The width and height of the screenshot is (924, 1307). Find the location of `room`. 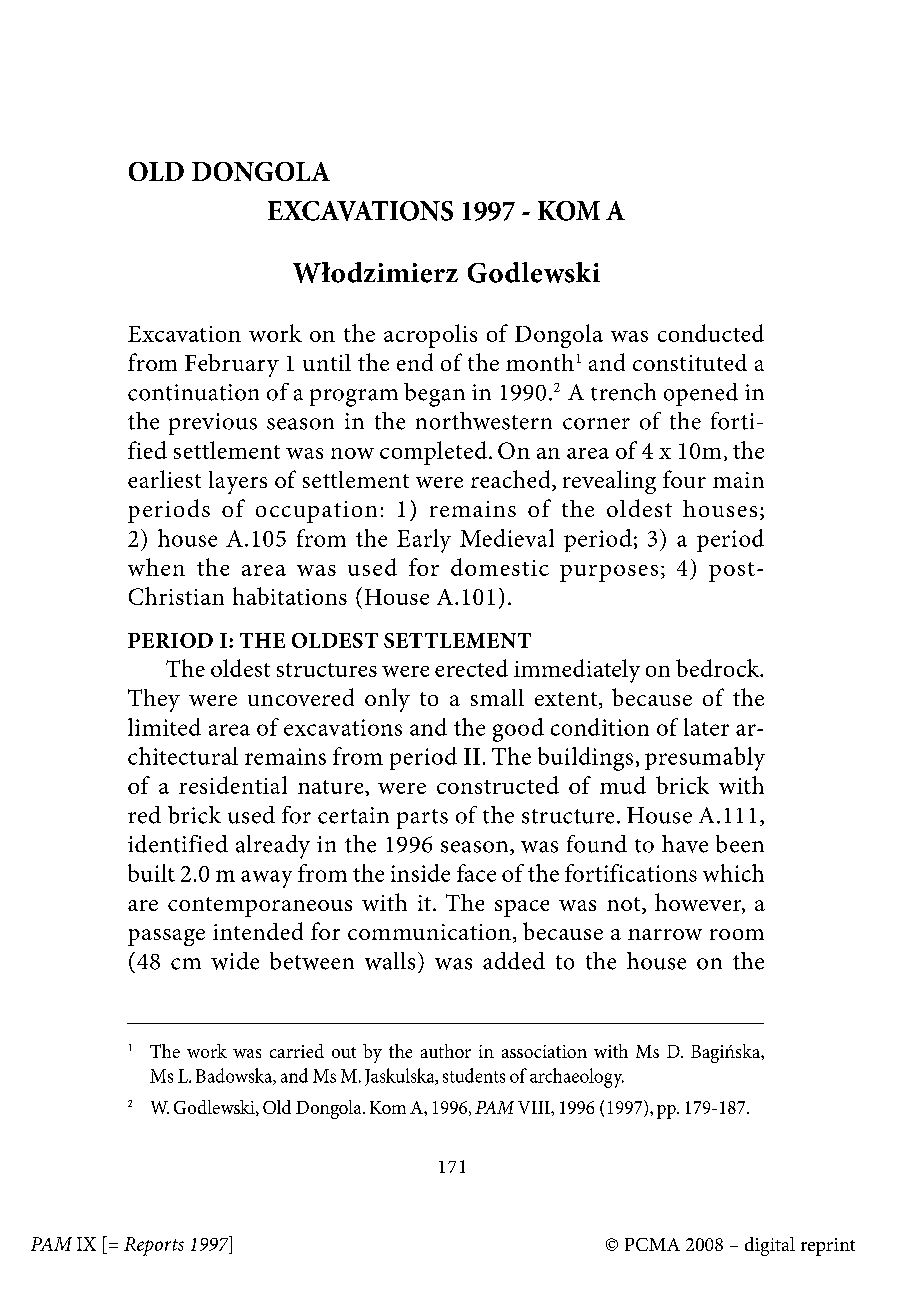

room is located at coordinates (737, 934).
